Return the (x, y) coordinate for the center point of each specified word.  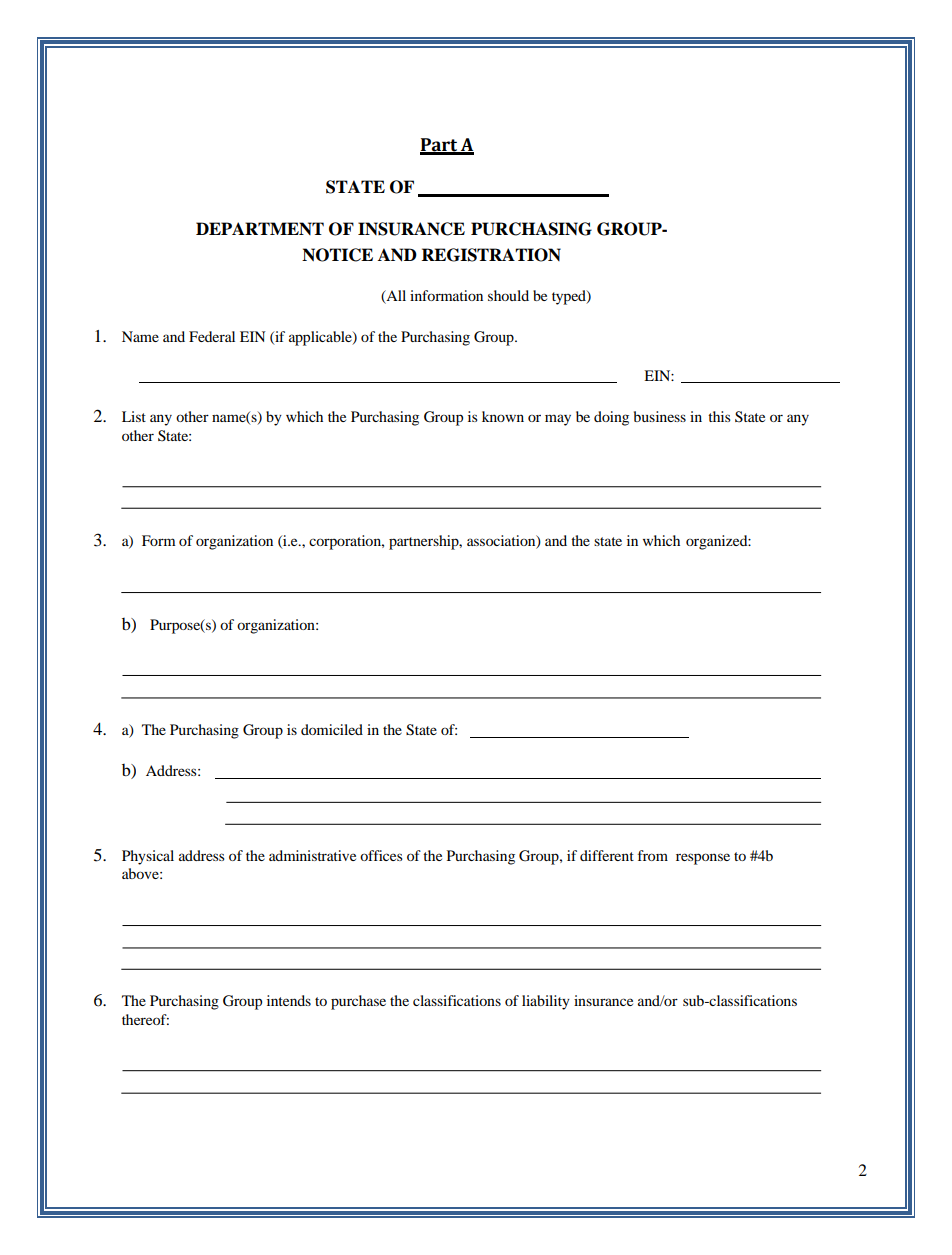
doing (611, 418)
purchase (358, 1002)
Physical (148, 857)
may (558, 420)
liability (546, 1002)
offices (381, 855)
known (503, 416)
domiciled (332, 729)
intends (289, 1000)
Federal (212, 336)
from (653, 855)
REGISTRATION (491, 255)
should (508, 295)
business (660, 416)
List (134, 416)
